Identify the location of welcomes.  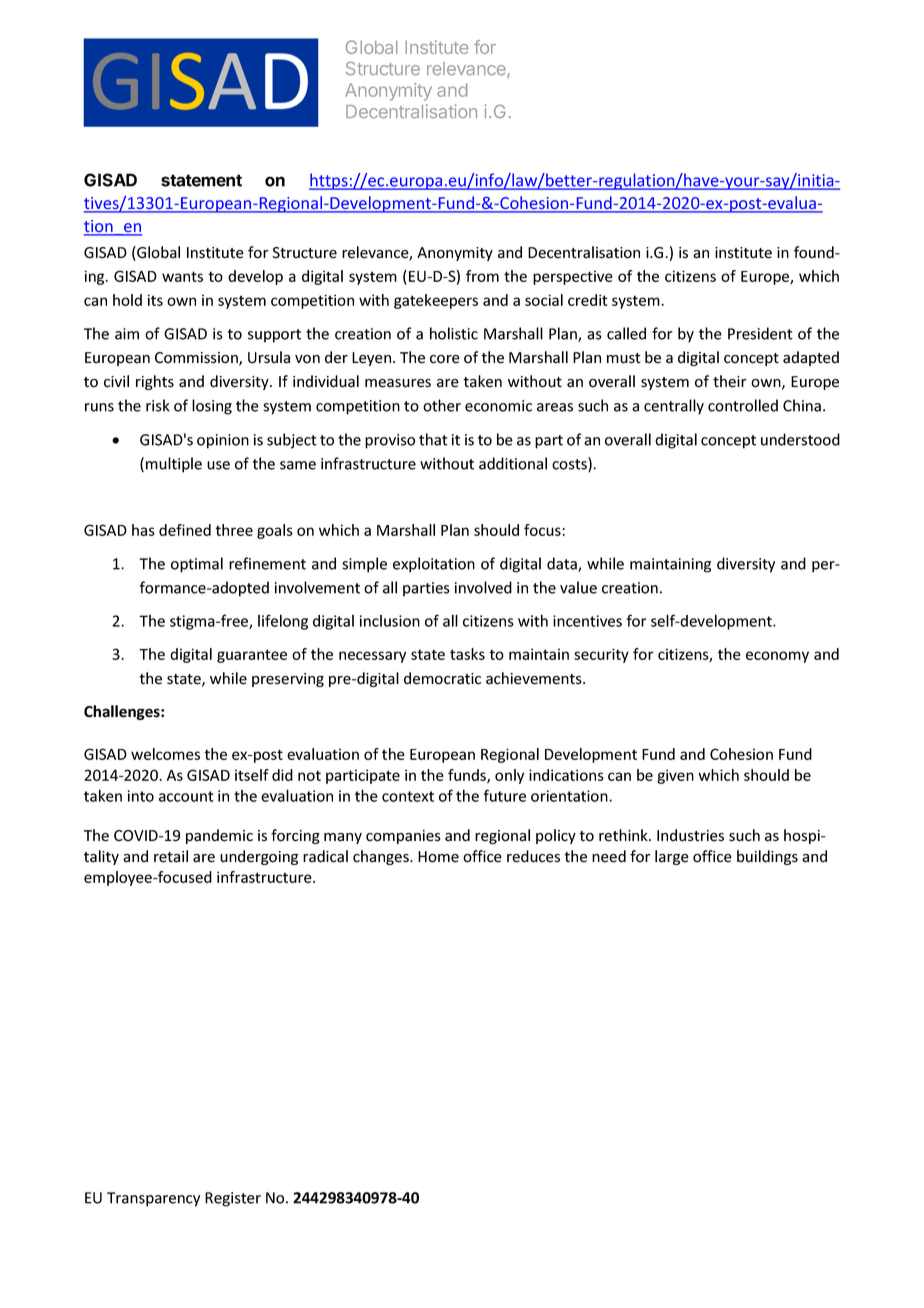
(165, 754).
